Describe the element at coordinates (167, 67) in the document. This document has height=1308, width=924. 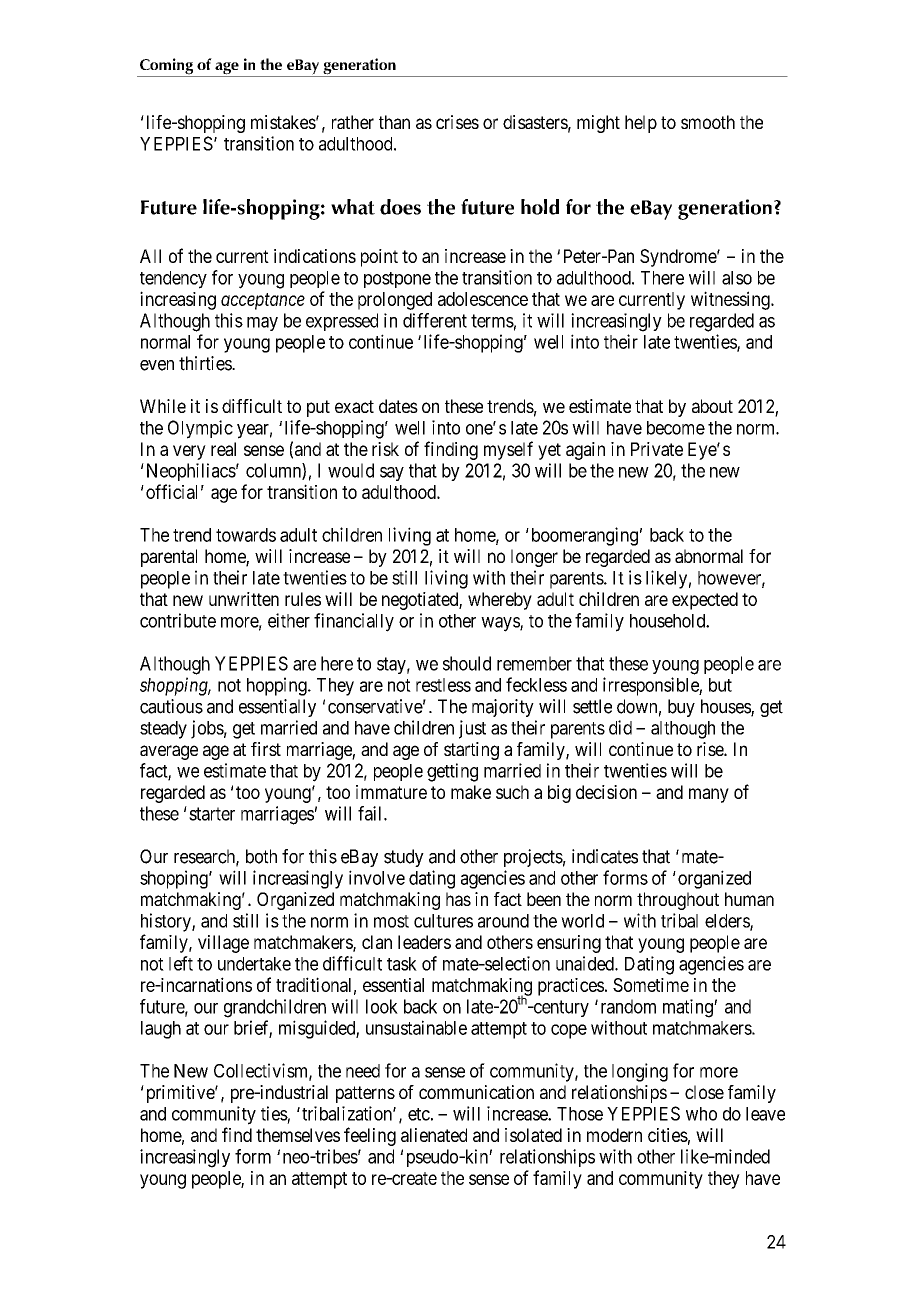
I see `Coming` at that location.
